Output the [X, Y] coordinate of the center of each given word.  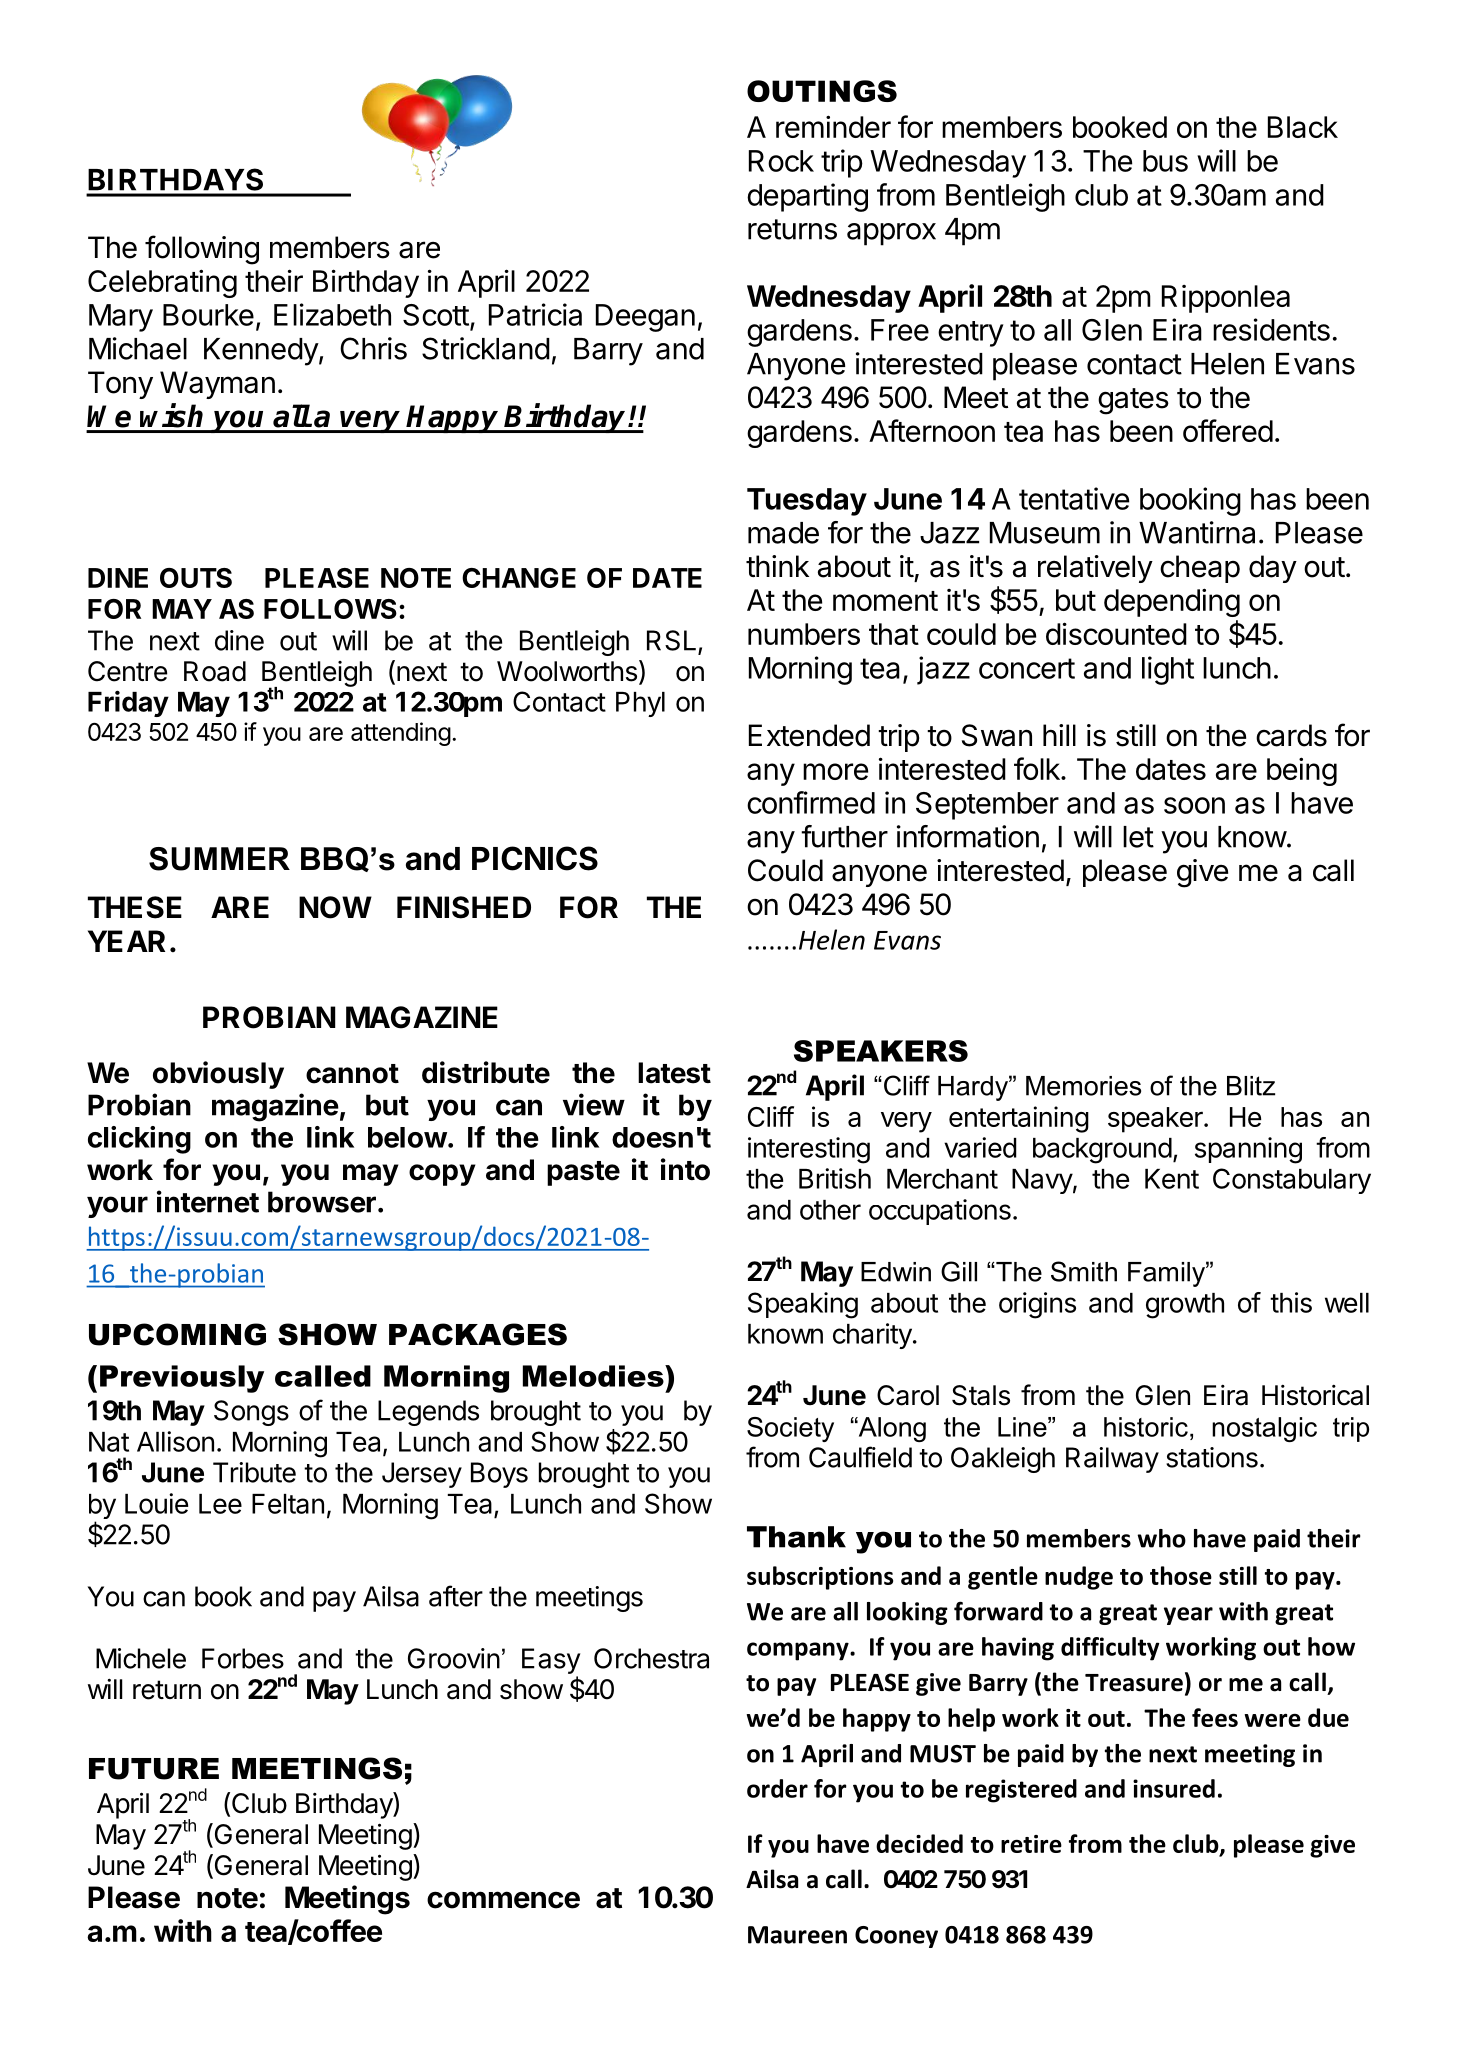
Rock [781, 161]
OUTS [196, 578]
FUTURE [154, 1769]
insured [1174, 1788]
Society [790, 1429]
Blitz [1251, 1086]
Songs [251, 1413]
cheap [1200, 569]
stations [1212, 1457]
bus [1165, 161]
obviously [218, 1075]
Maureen [797, 1935]
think [777, 566]
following [202, 250]
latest [674, 1073]
